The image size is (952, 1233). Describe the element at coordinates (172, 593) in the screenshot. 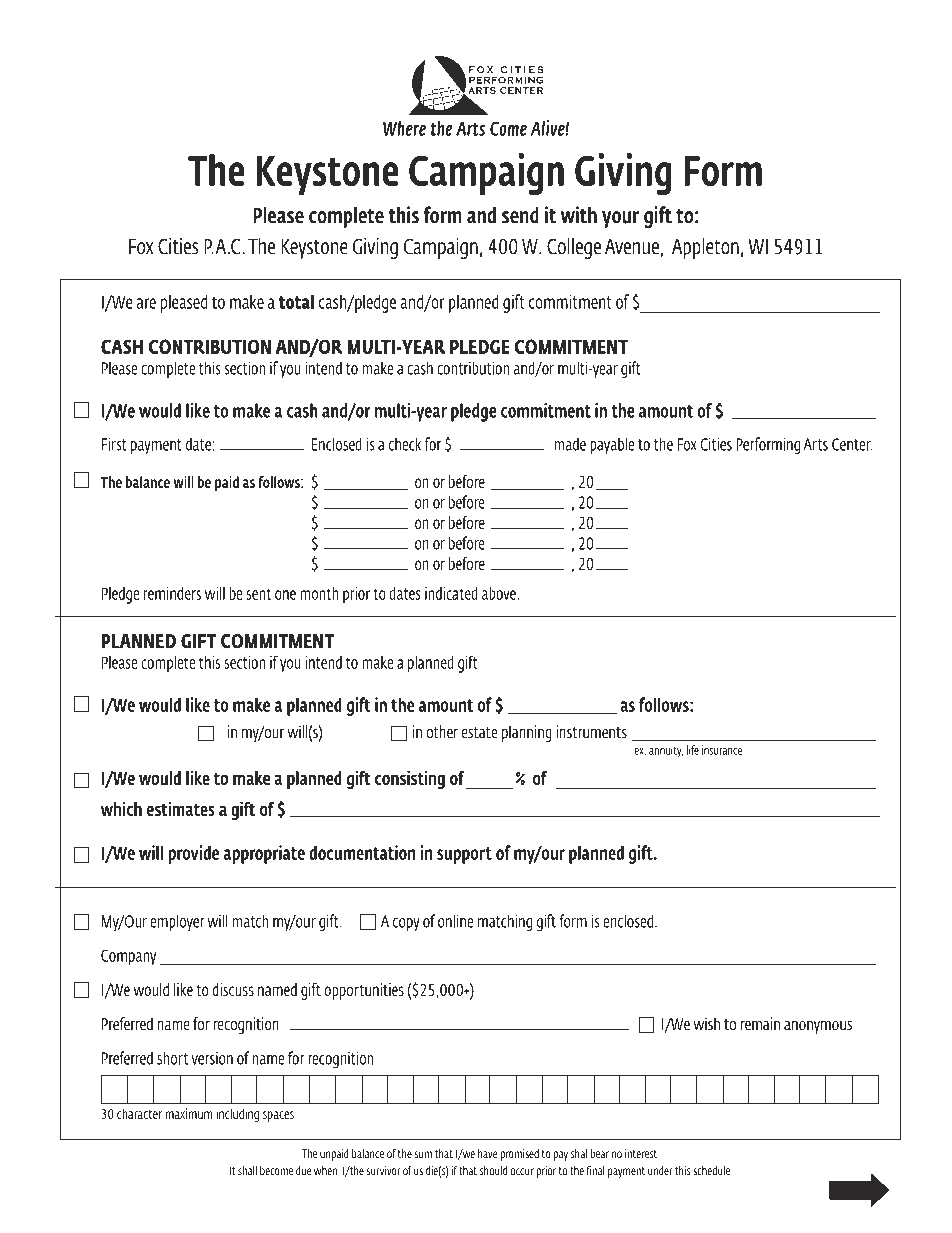

I see `reminders` at that location.
